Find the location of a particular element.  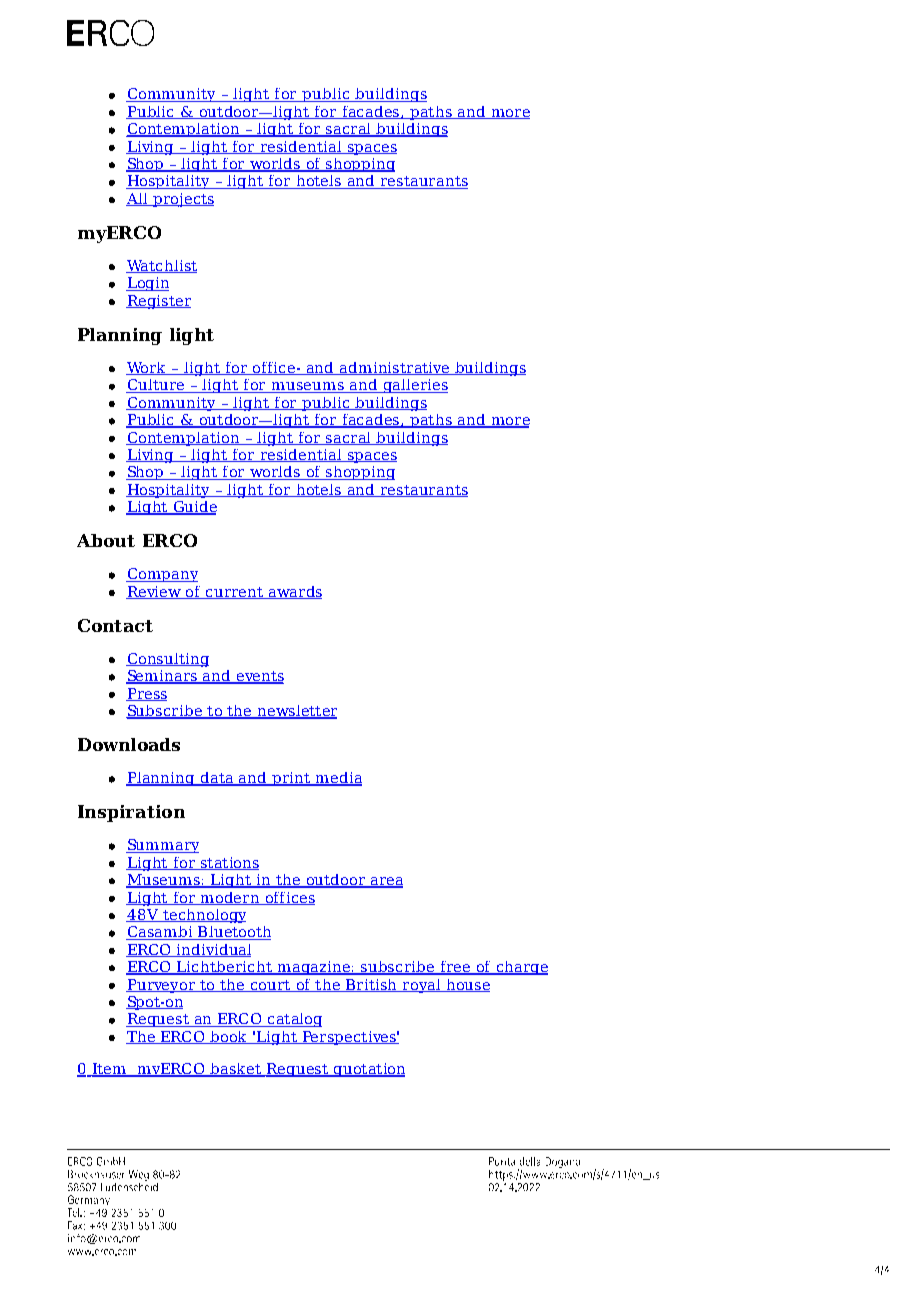

newsletter is located at coordinates (296, 712).
